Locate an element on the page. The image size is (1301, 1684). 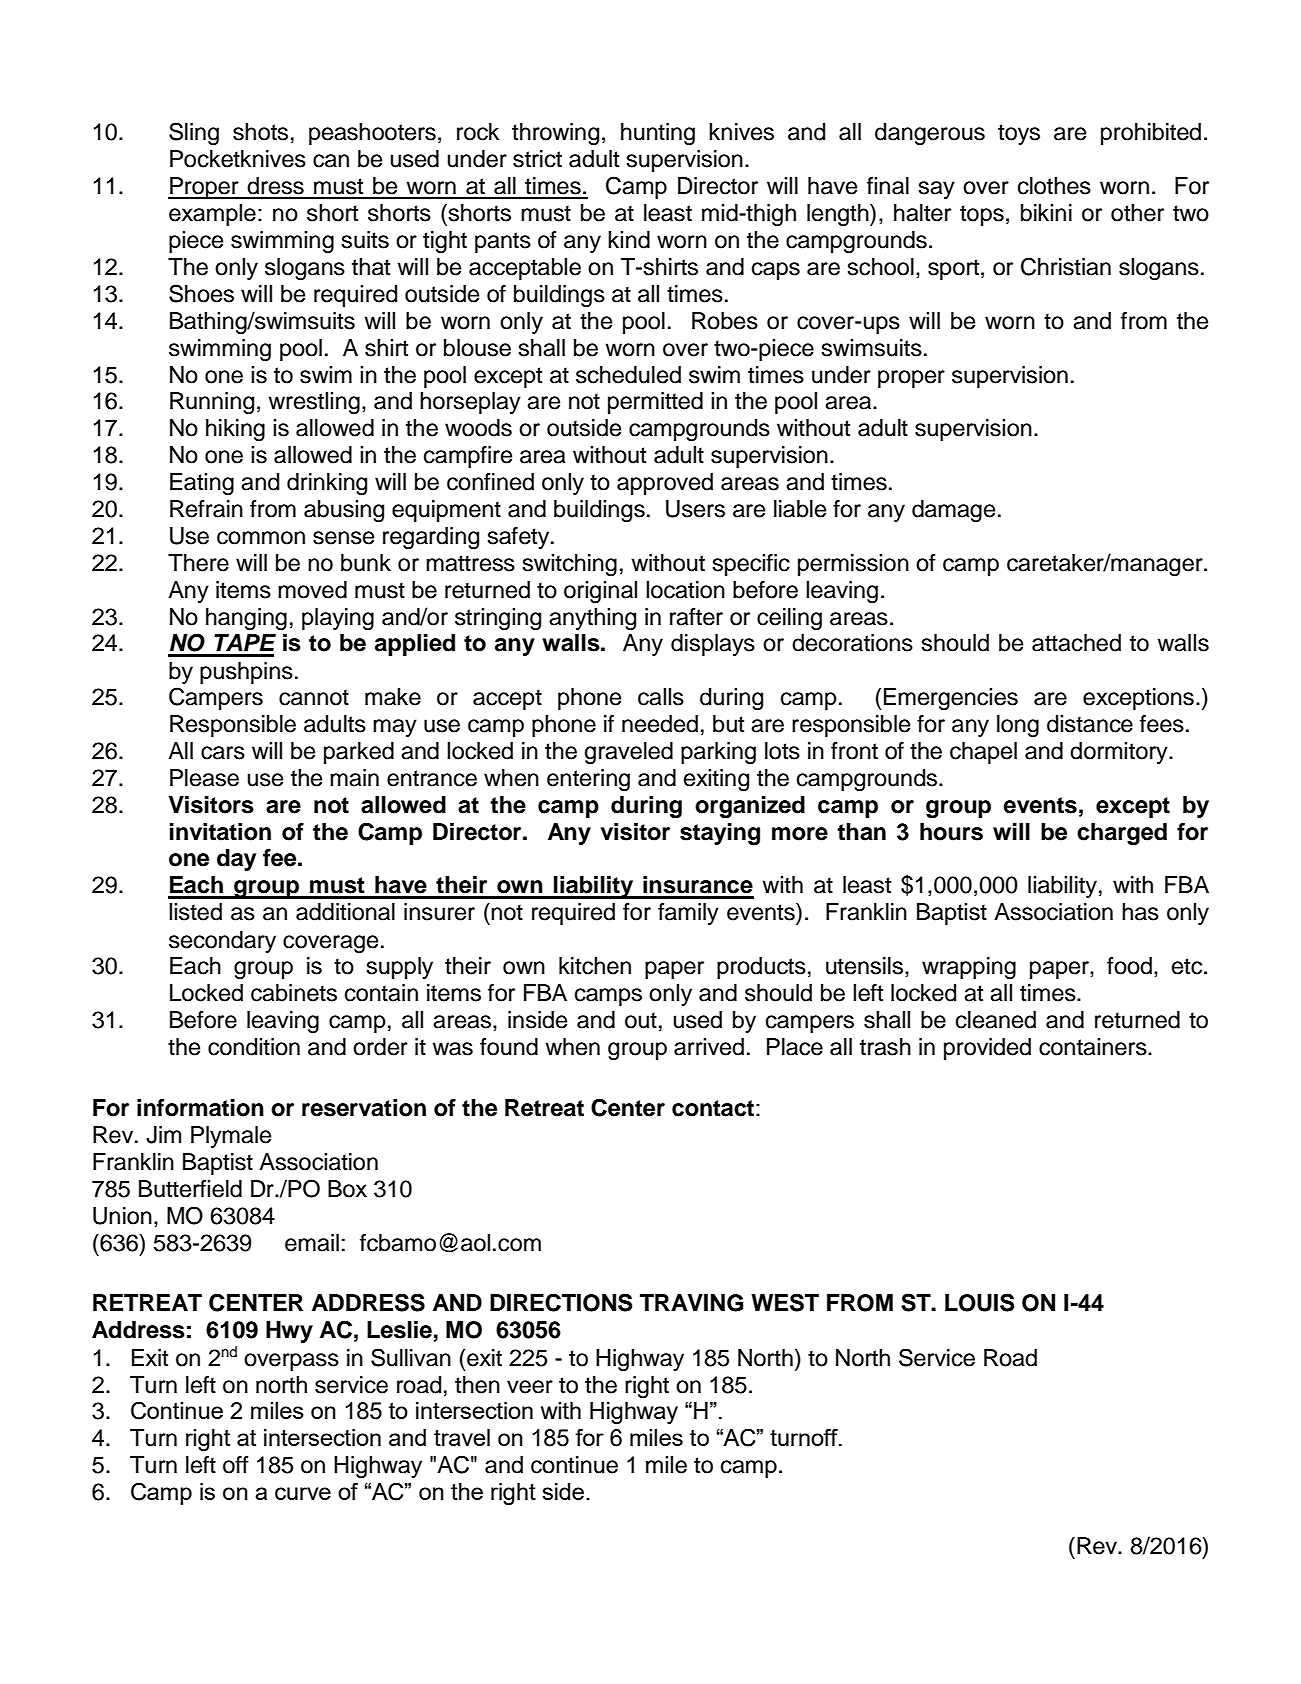
veer is located at coordinates (530, 1387).
